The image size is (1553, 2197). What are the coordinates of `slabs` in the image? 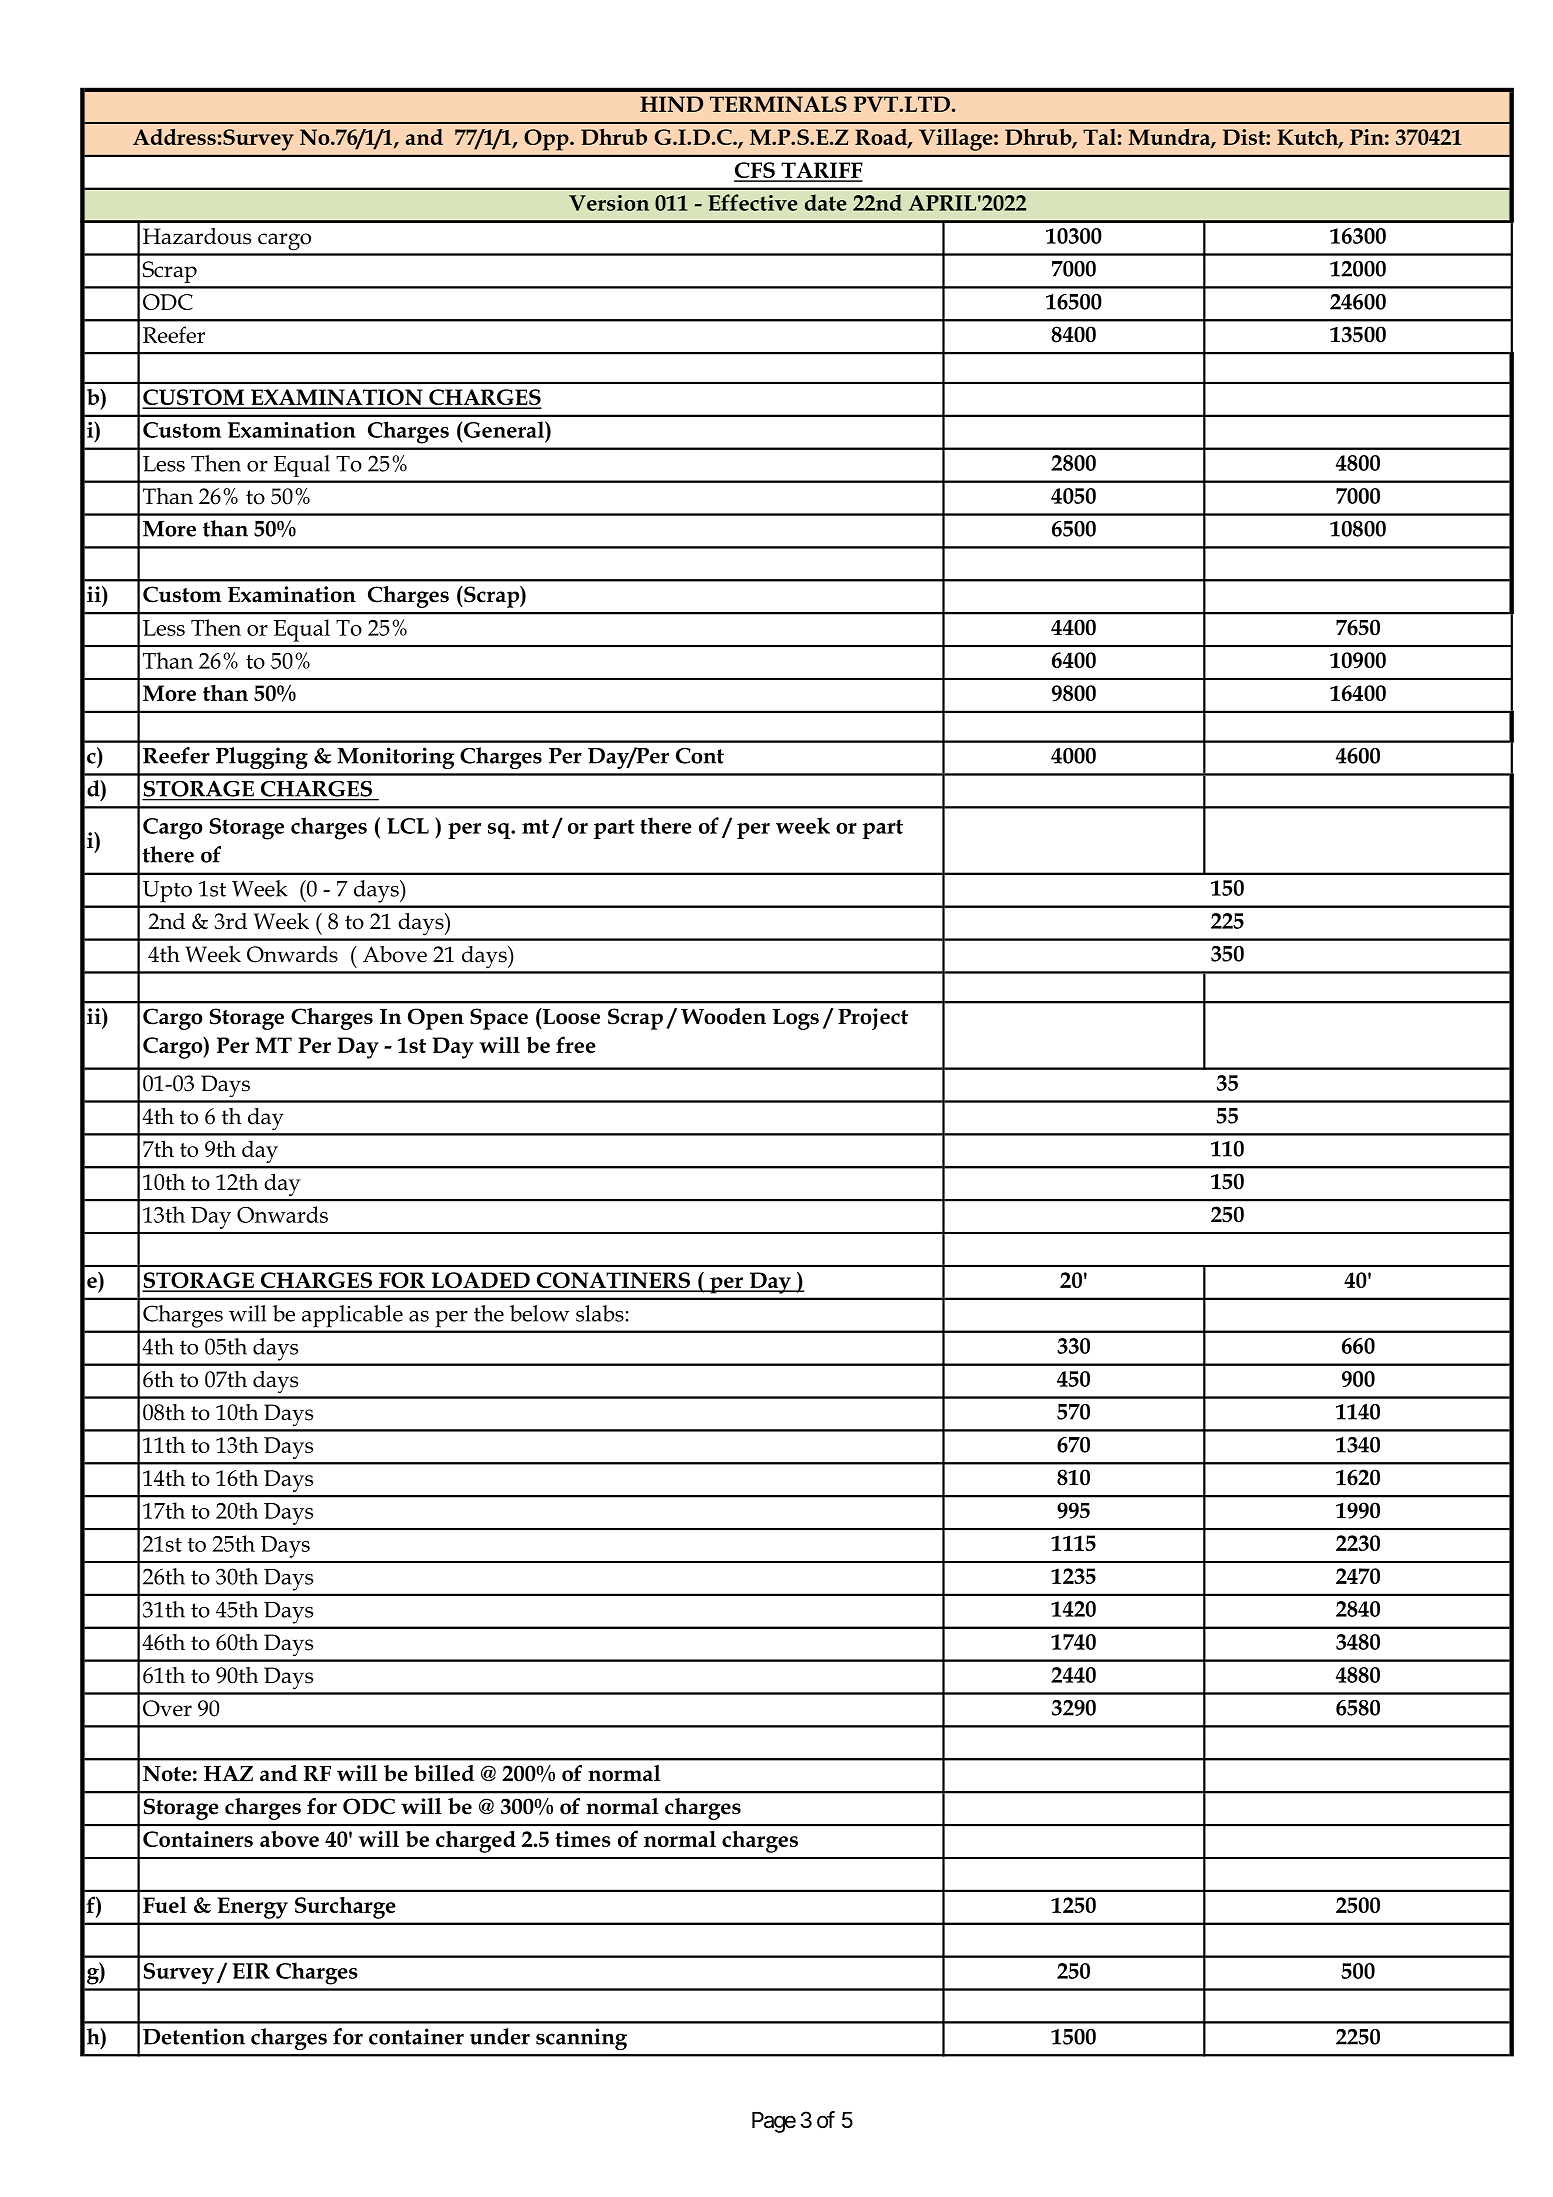 It's located at (600, 1313).
